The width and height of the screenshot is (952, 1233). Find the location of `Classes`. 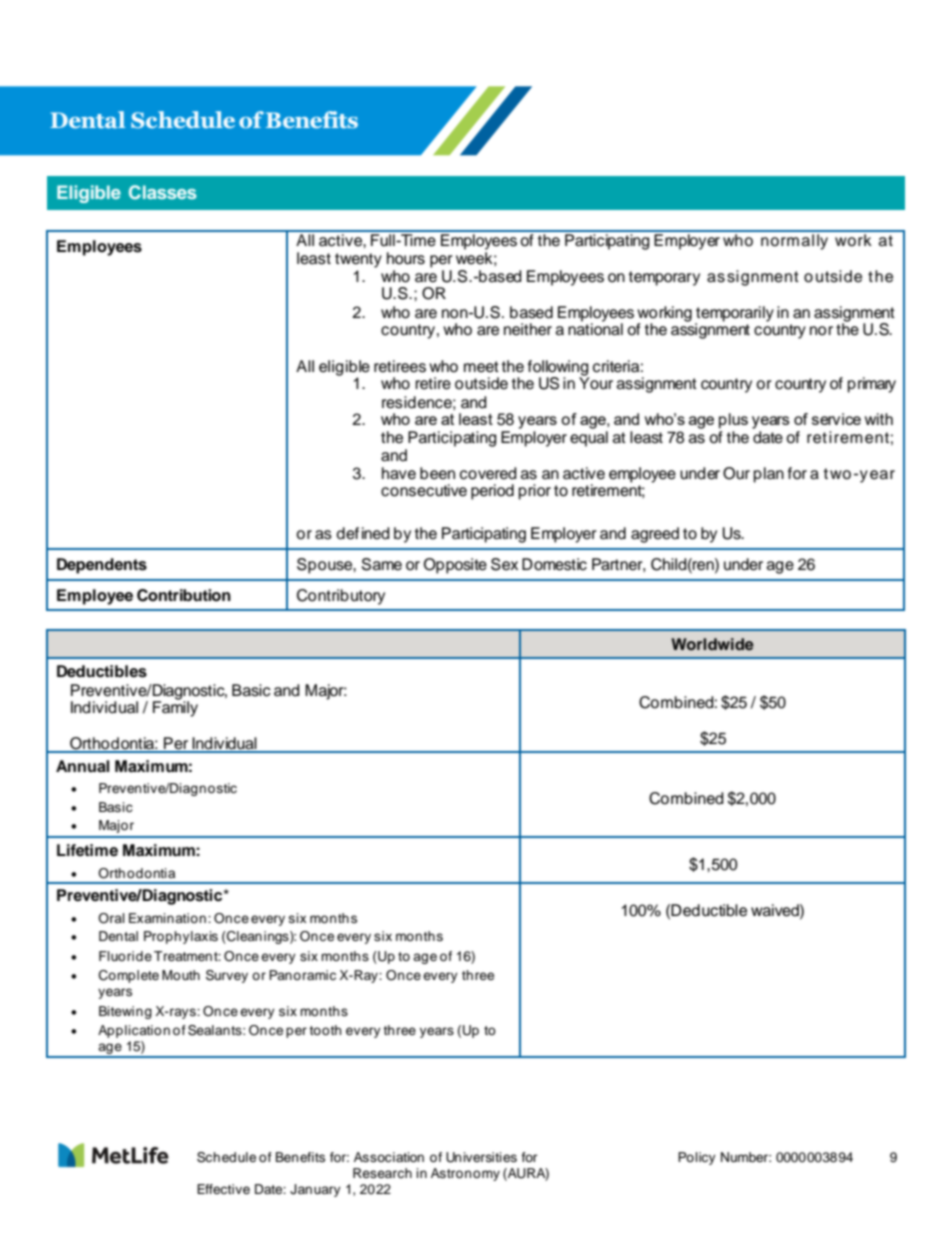

Classes is located at coordinates (163, 192).
